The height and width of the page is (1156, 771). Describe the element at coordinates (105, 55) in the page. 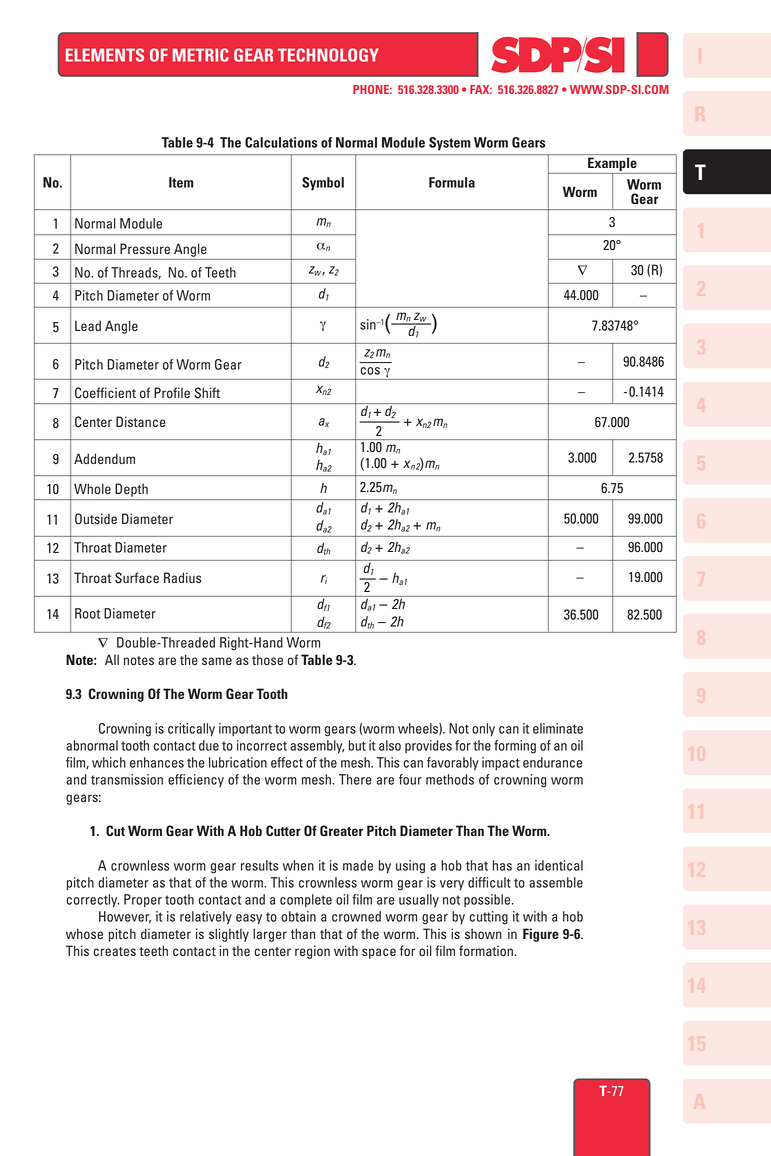

I see `ELEMENTS` at that location.
